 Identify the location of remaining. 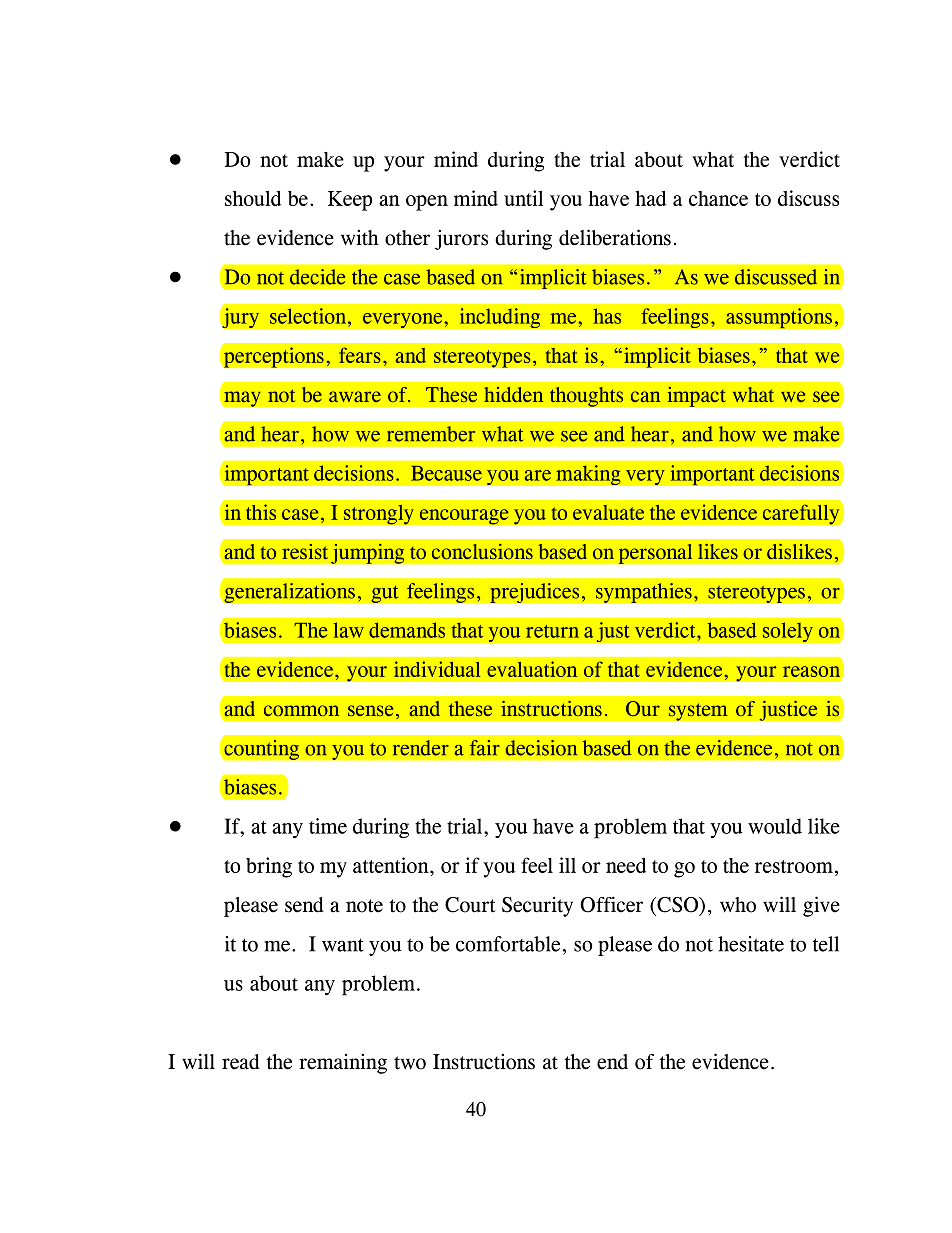
(343, 1063).
